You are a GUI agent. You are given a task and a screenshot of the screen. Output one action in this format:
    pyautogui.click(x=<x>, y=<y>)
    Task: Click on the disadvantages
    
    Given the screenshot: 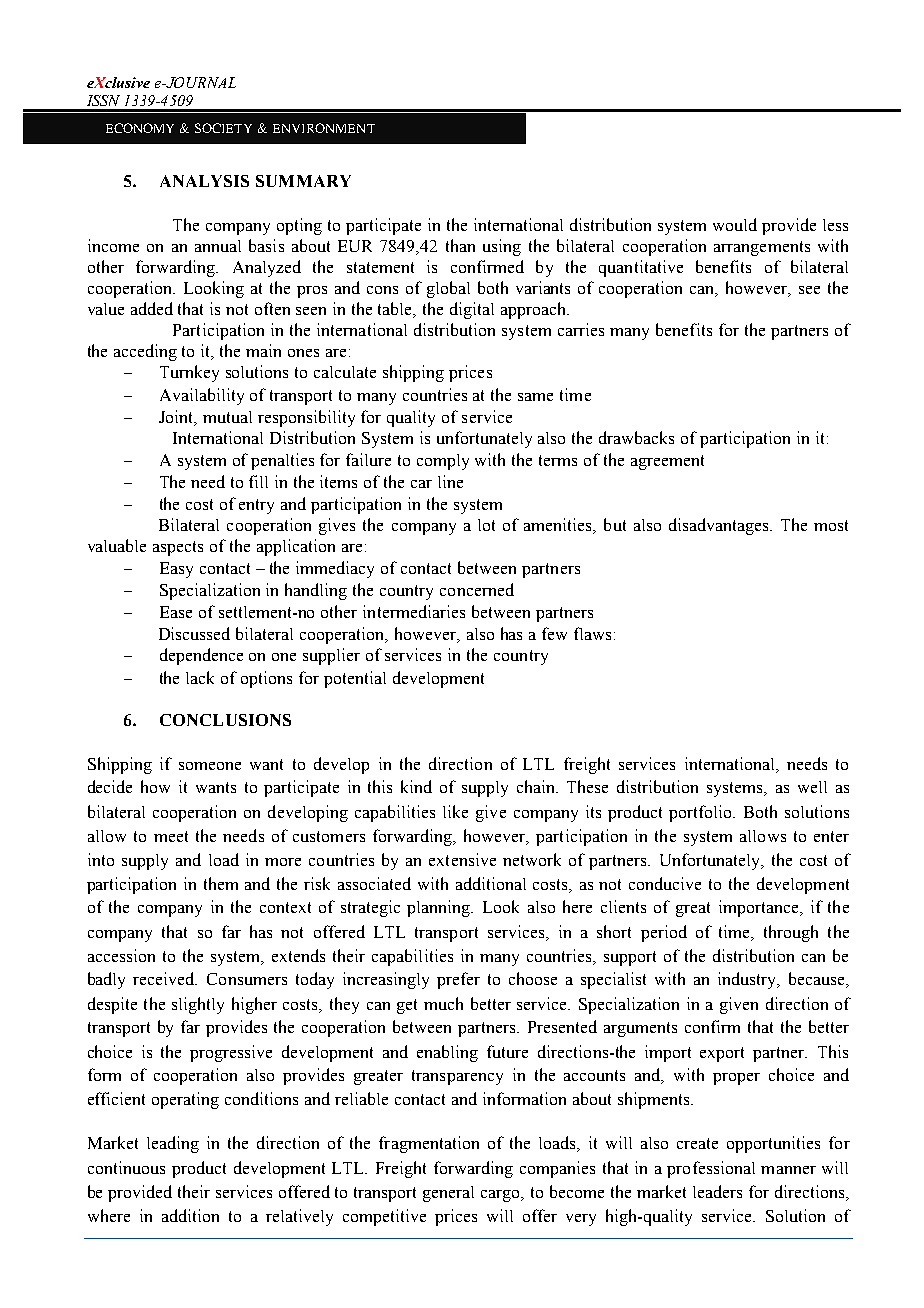 What is the action you would take?
    pyautogui.click(x=720, y=526)
